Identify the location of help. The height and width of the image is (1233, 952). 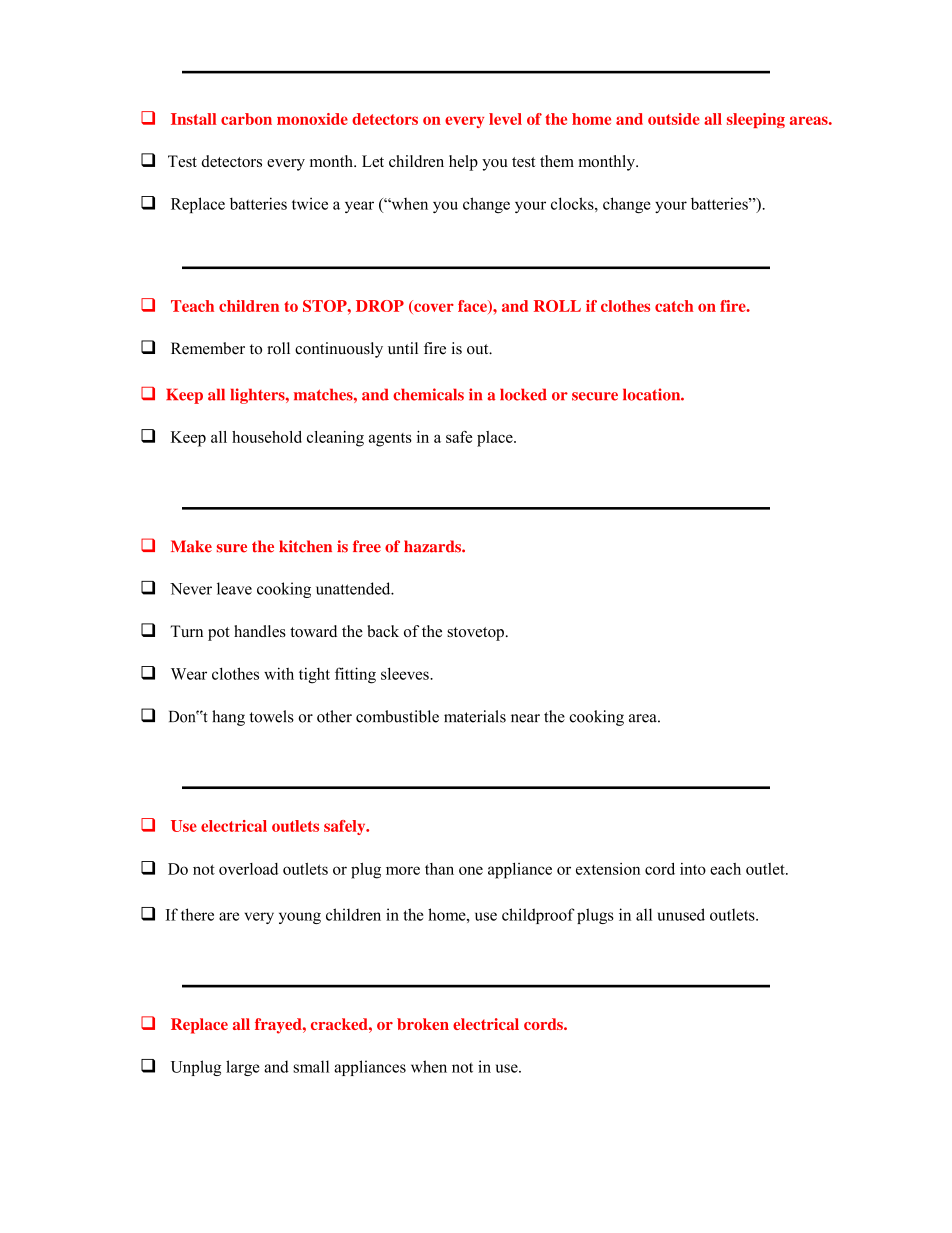
(463, 163).
